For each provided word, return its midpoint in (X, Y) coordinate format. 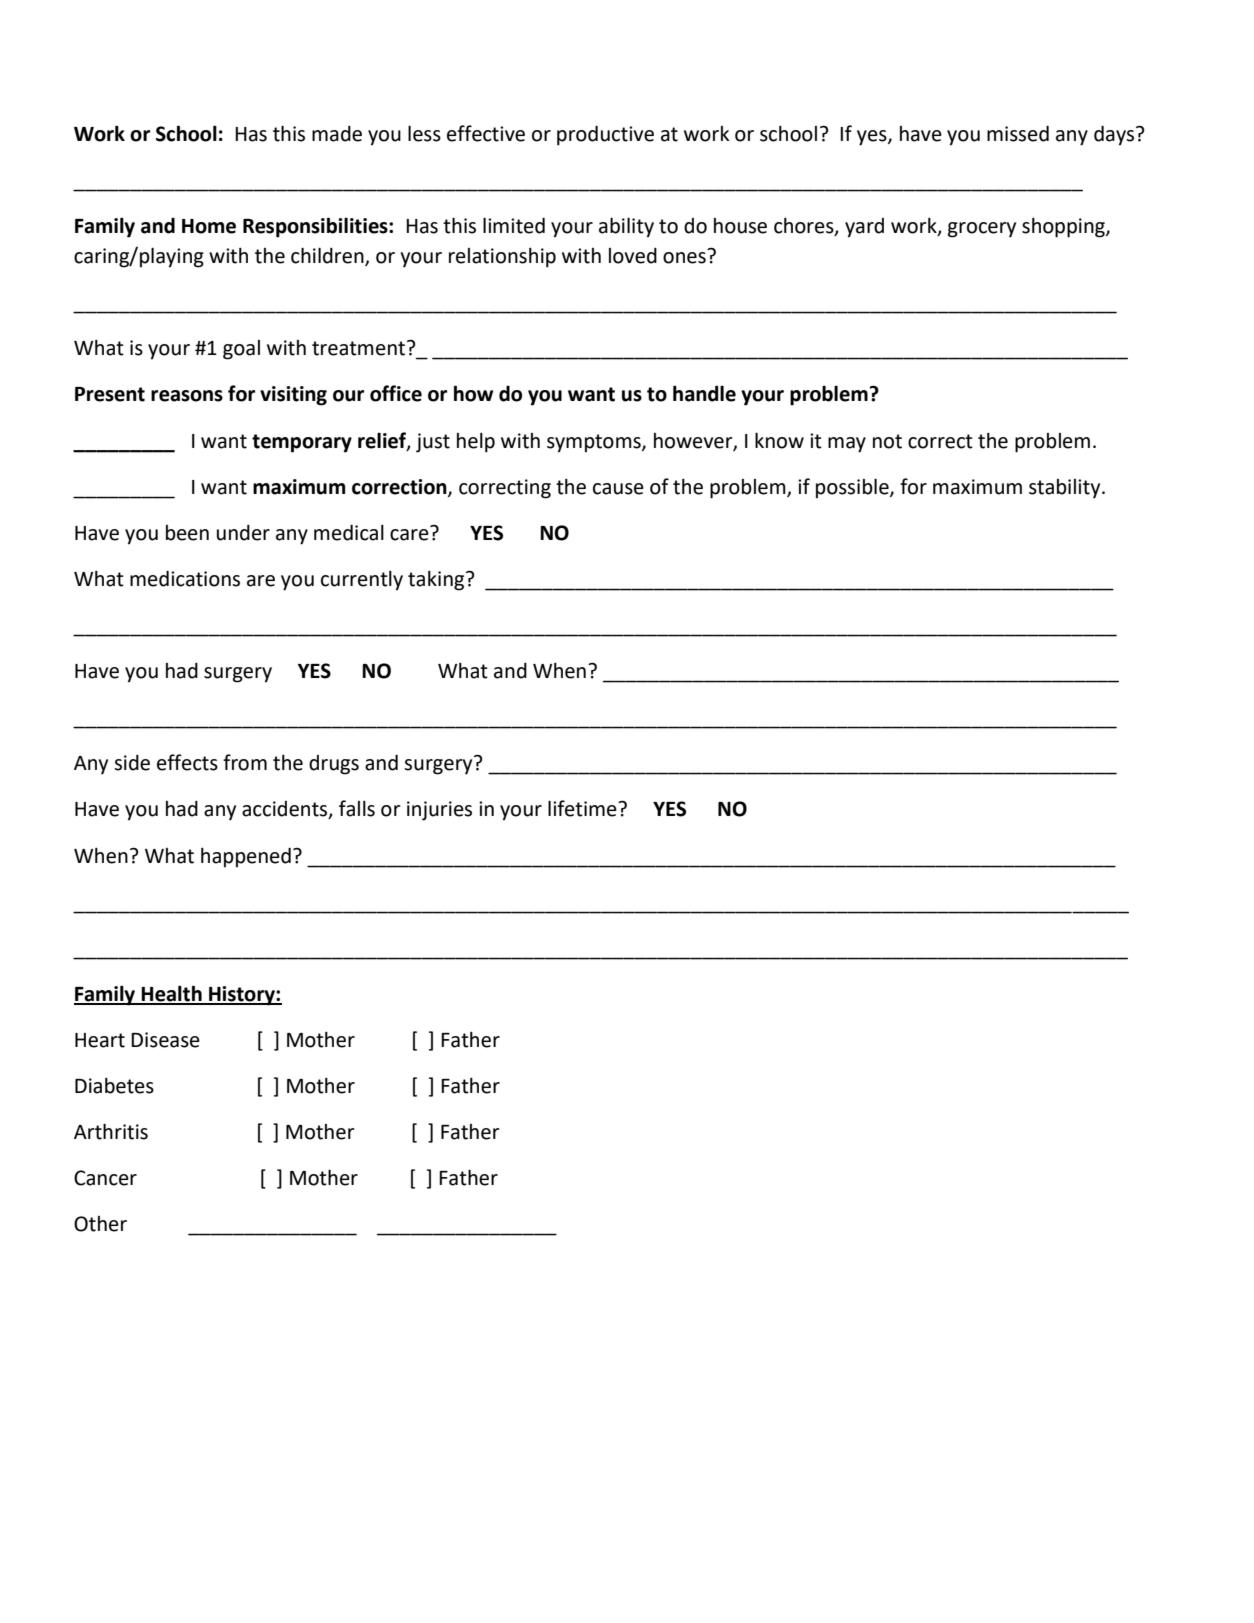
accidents (286, 810)
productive (605, 136)
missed (1018, 134)
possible (853, 488)
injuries (439, 811)
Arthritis (111, 1131)
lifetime (583, 808)
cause (618, 489)
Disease (165, 1040)
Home (209, 226)
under (243, 533)
